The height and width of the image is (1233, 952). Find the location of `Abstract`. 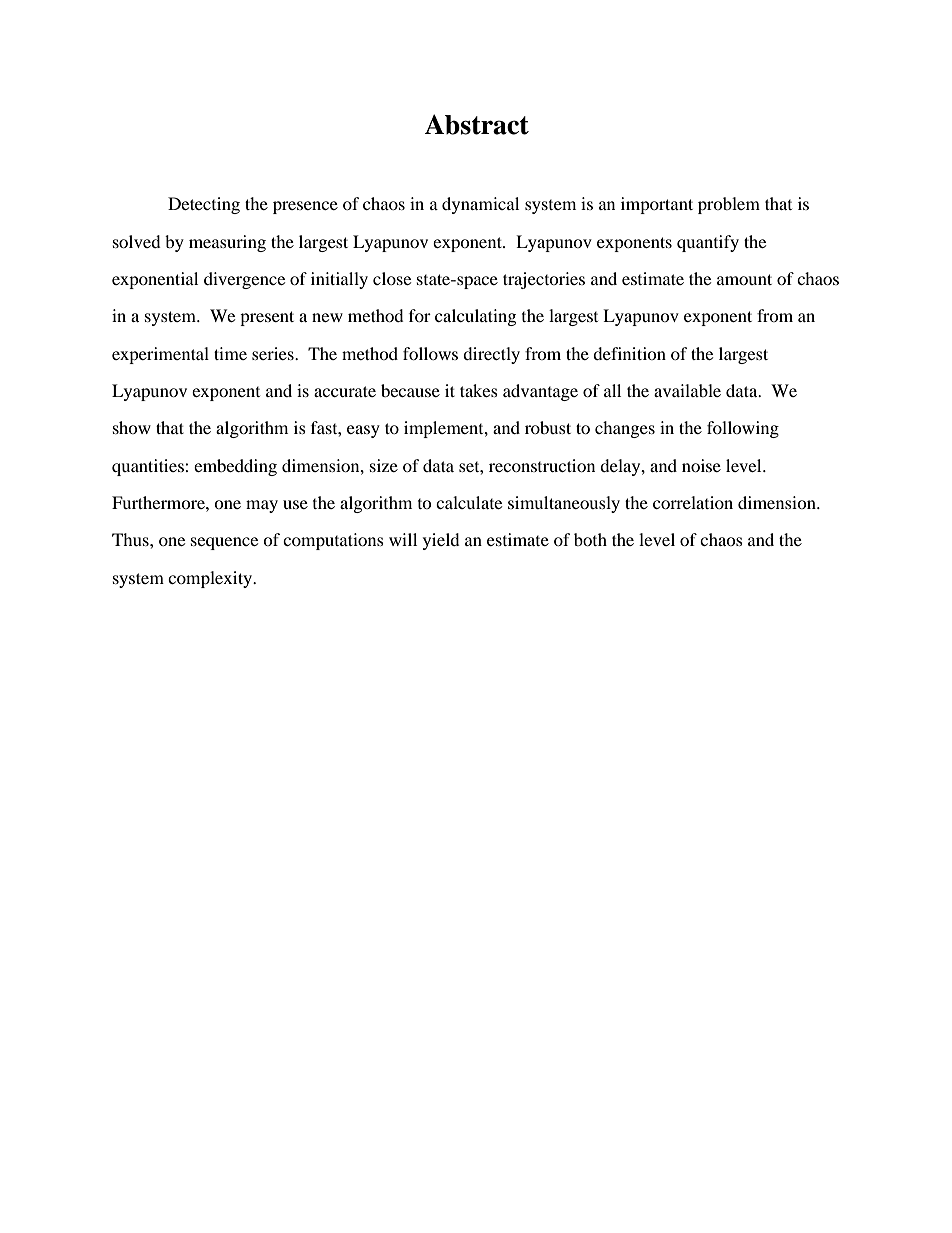

Abstract is located at coordinates (476, 124).
